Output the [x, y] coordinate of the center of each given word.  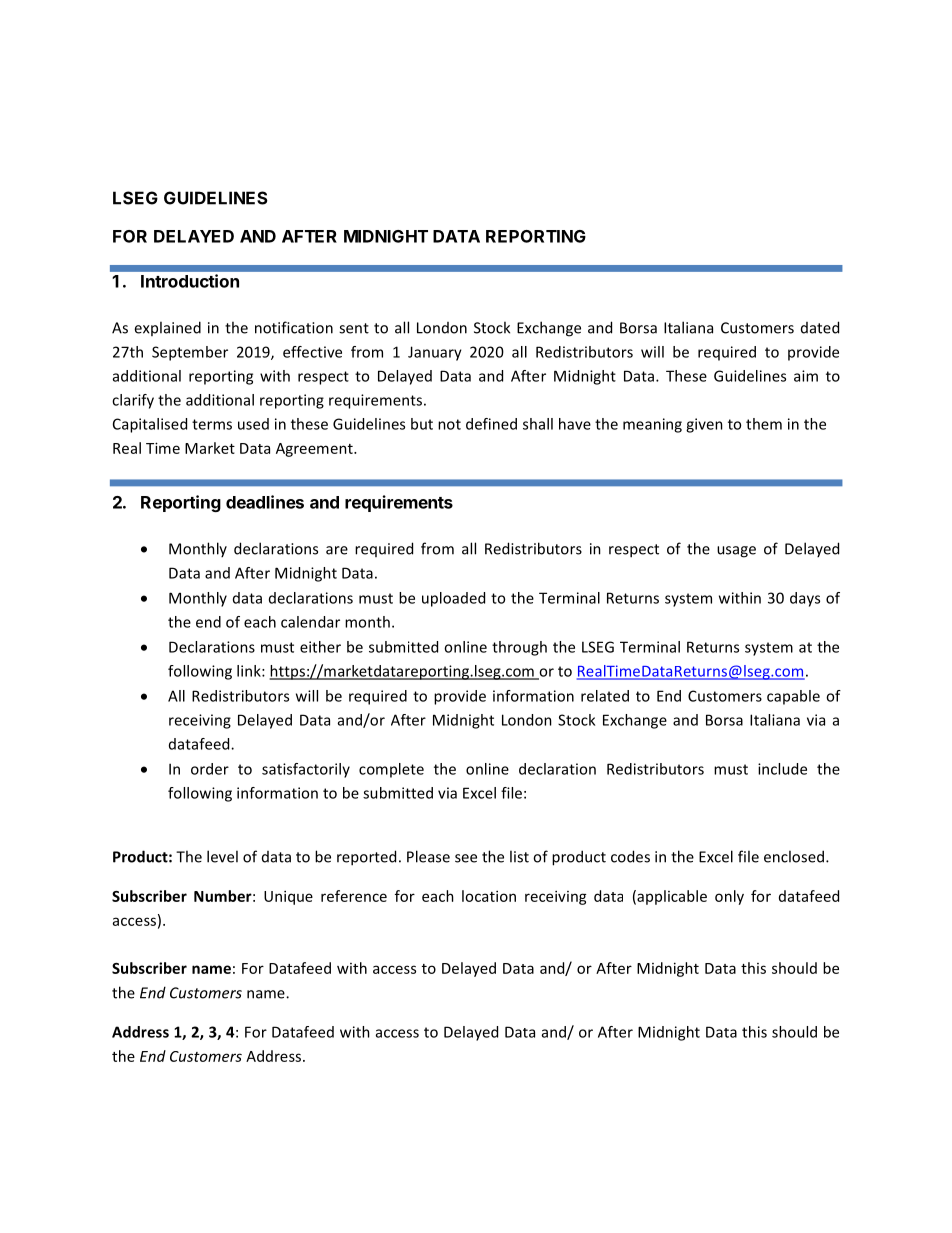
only [729, 897]
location [489, 896]
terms [212, 424]
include [782, 769]
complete [391, 770]
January [435, 353]
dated [820, 327]
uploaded [453, 599]
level [222, 856]
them [764, 424]
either [320, 647]
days [805, 599]
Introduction [190, 281]
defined [491, 424]
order [210, 769]
